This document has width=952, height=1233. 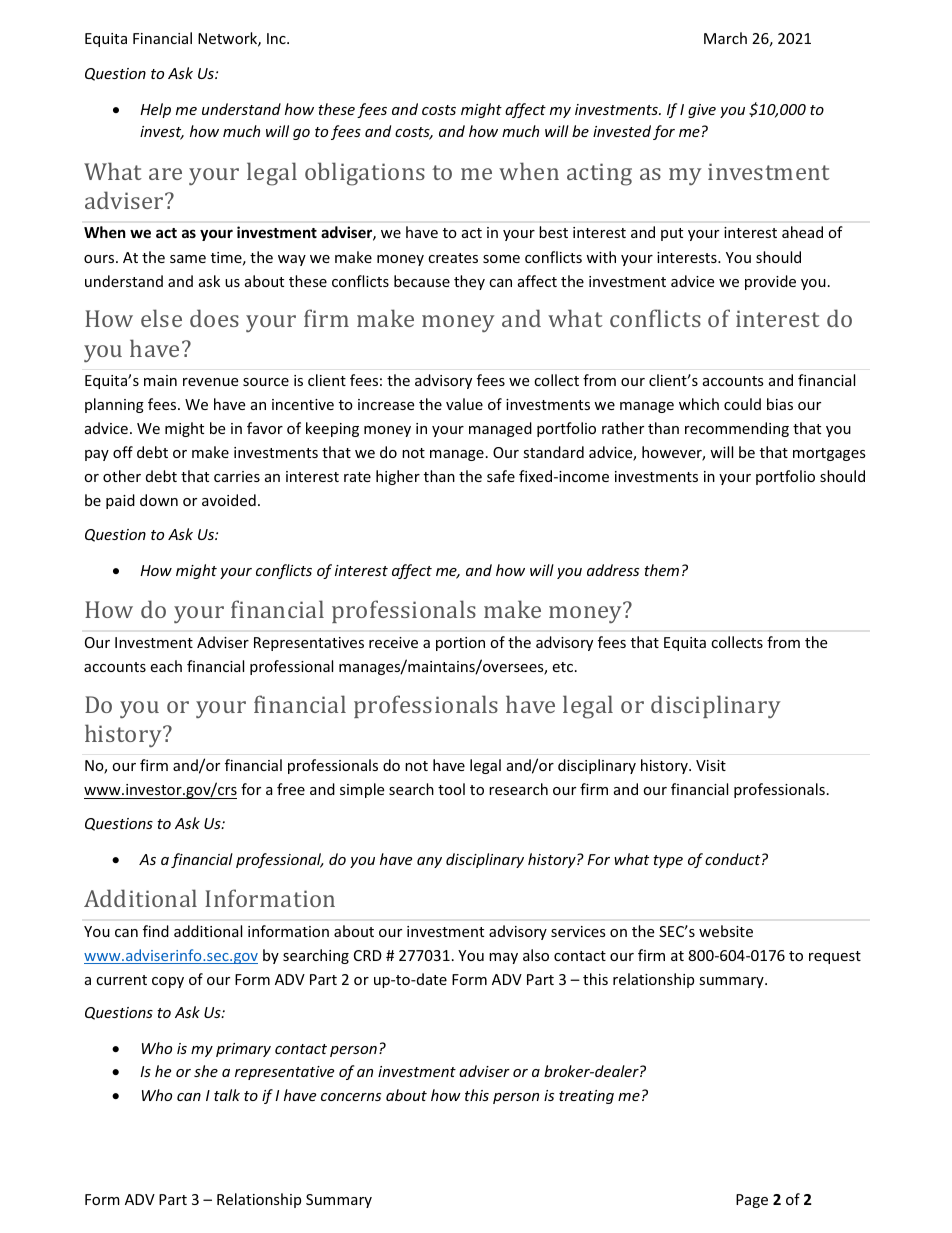 What do you see at coordinates (752, 1201) in the document?
I see `Page` at bounding box center [752, 1201].
